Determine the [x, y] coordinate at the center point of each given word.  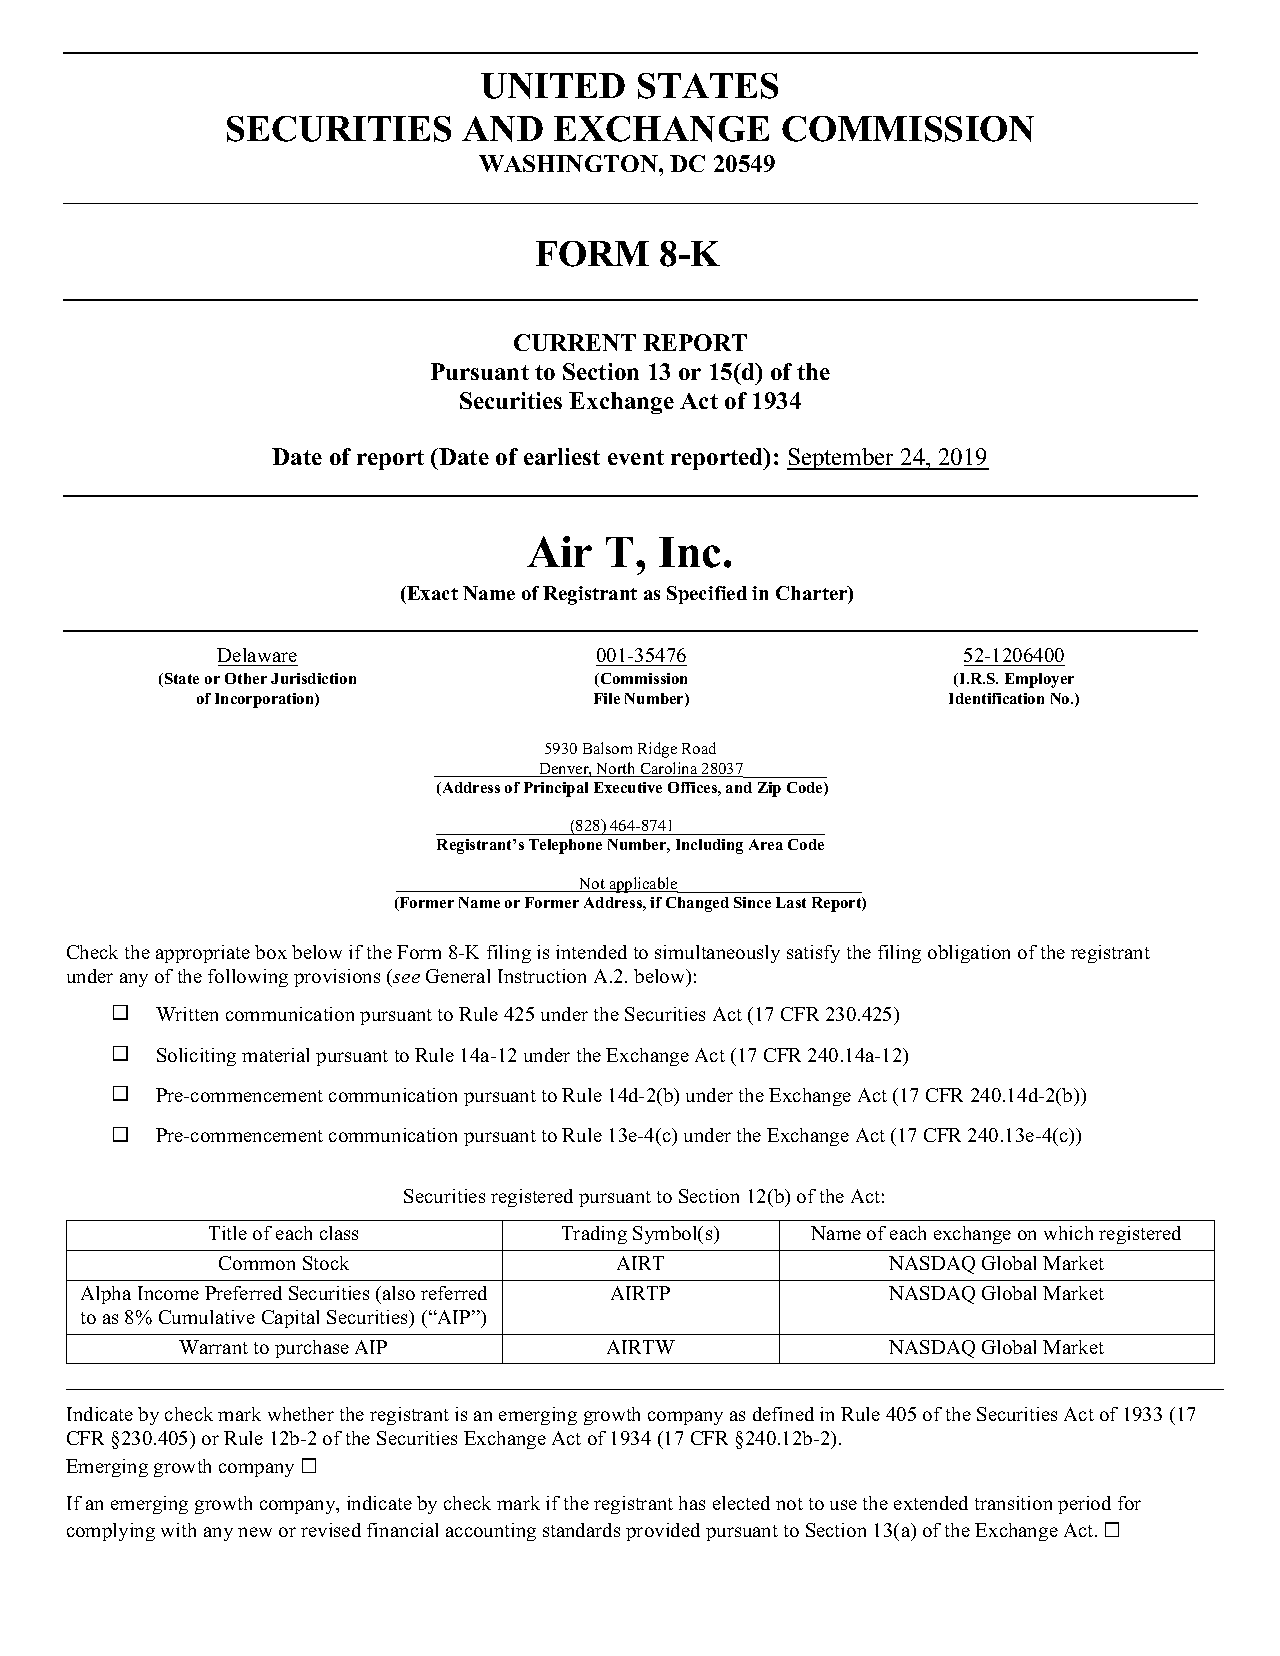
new [255, 1532]
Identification [996, 698]
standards [581, 1530]
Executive [628, 787]
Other [246, 678]
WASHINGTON [569, 163]
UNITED [553, 86]
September [842, 459]
